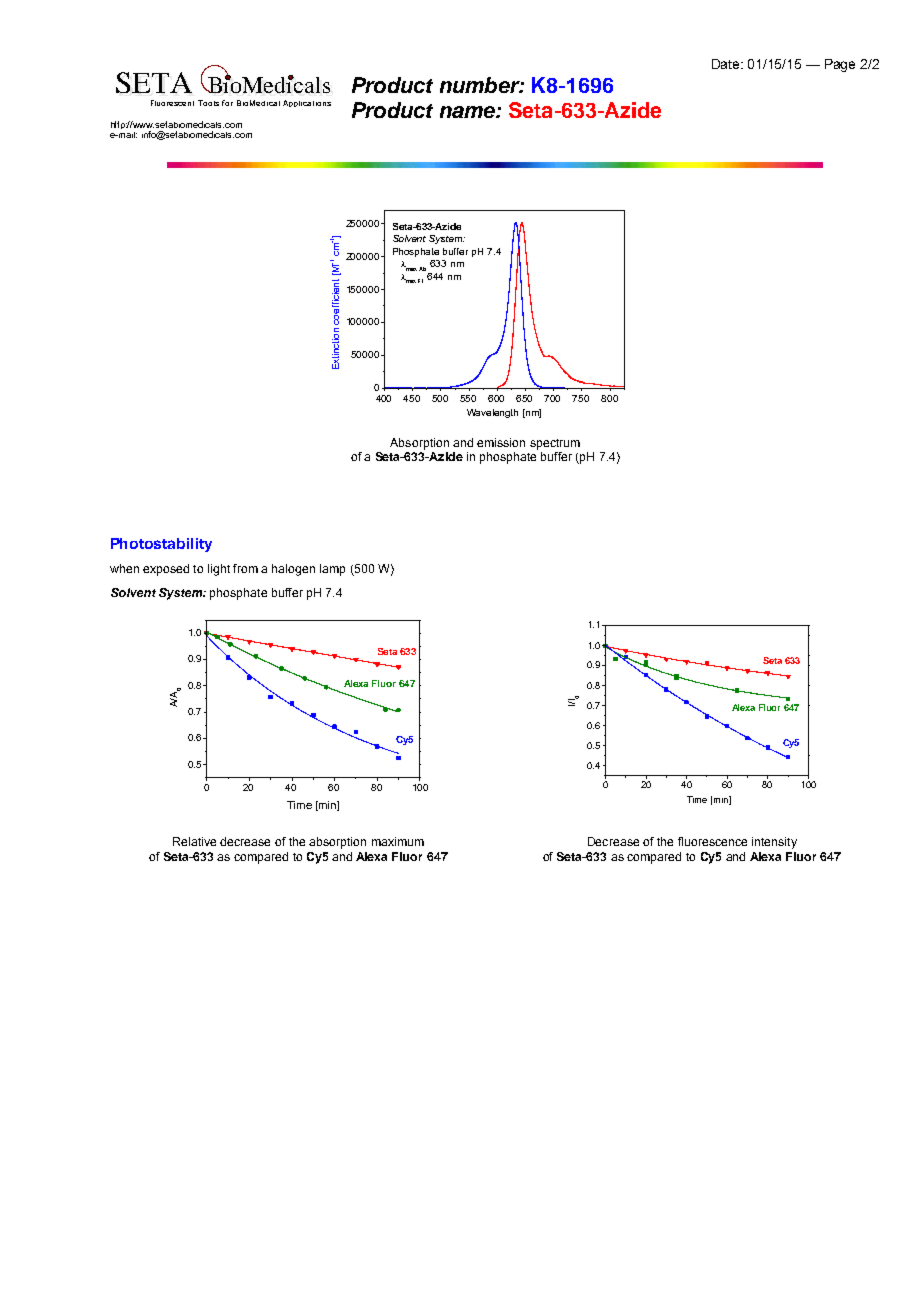 The image size is (924, 1308). What do you see at coordinates (501, 442) in the screenshot?
I see `emission` at bounding box center [501, 442].
